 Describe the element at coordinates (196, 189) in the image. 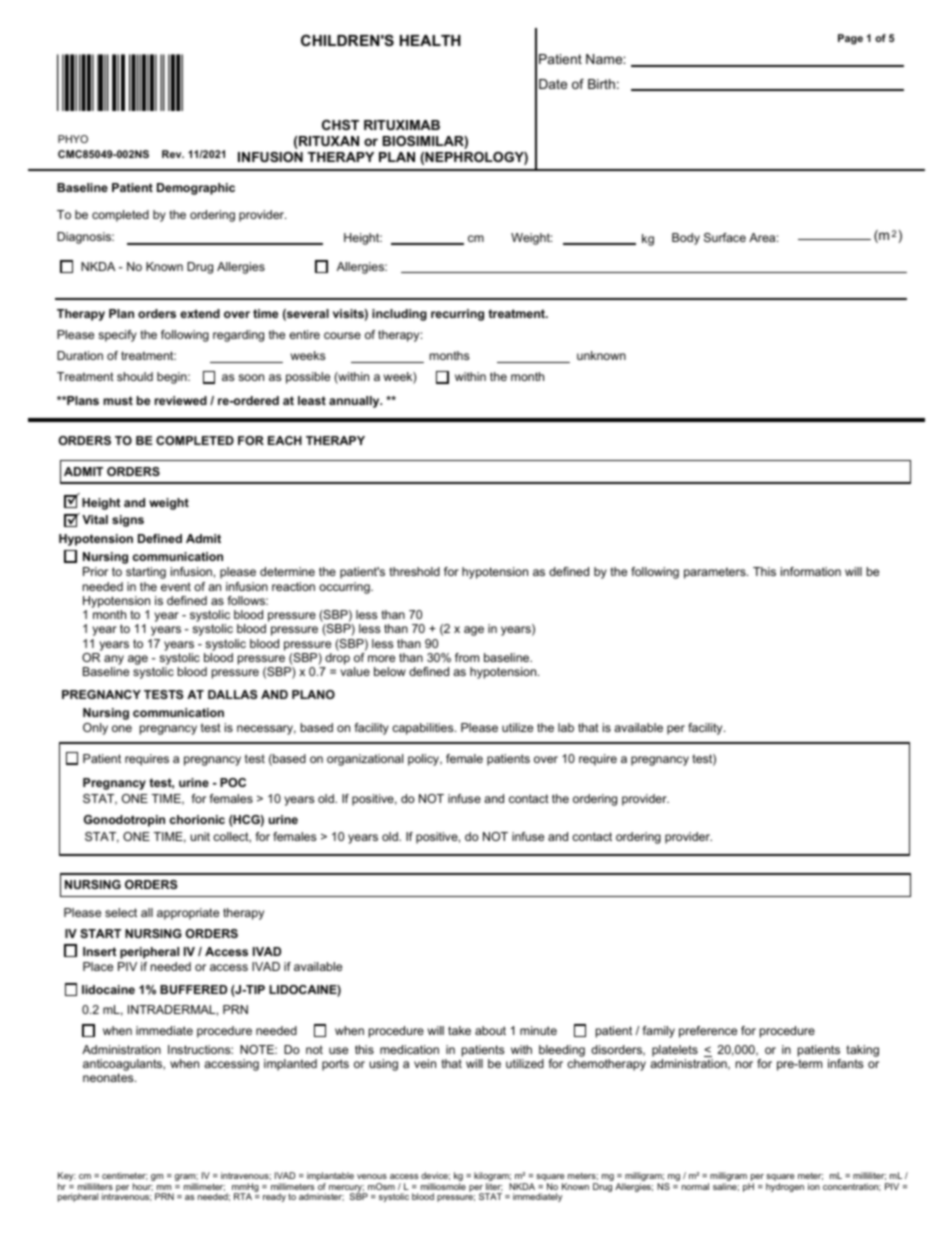

I see `Demographic` at that location.
